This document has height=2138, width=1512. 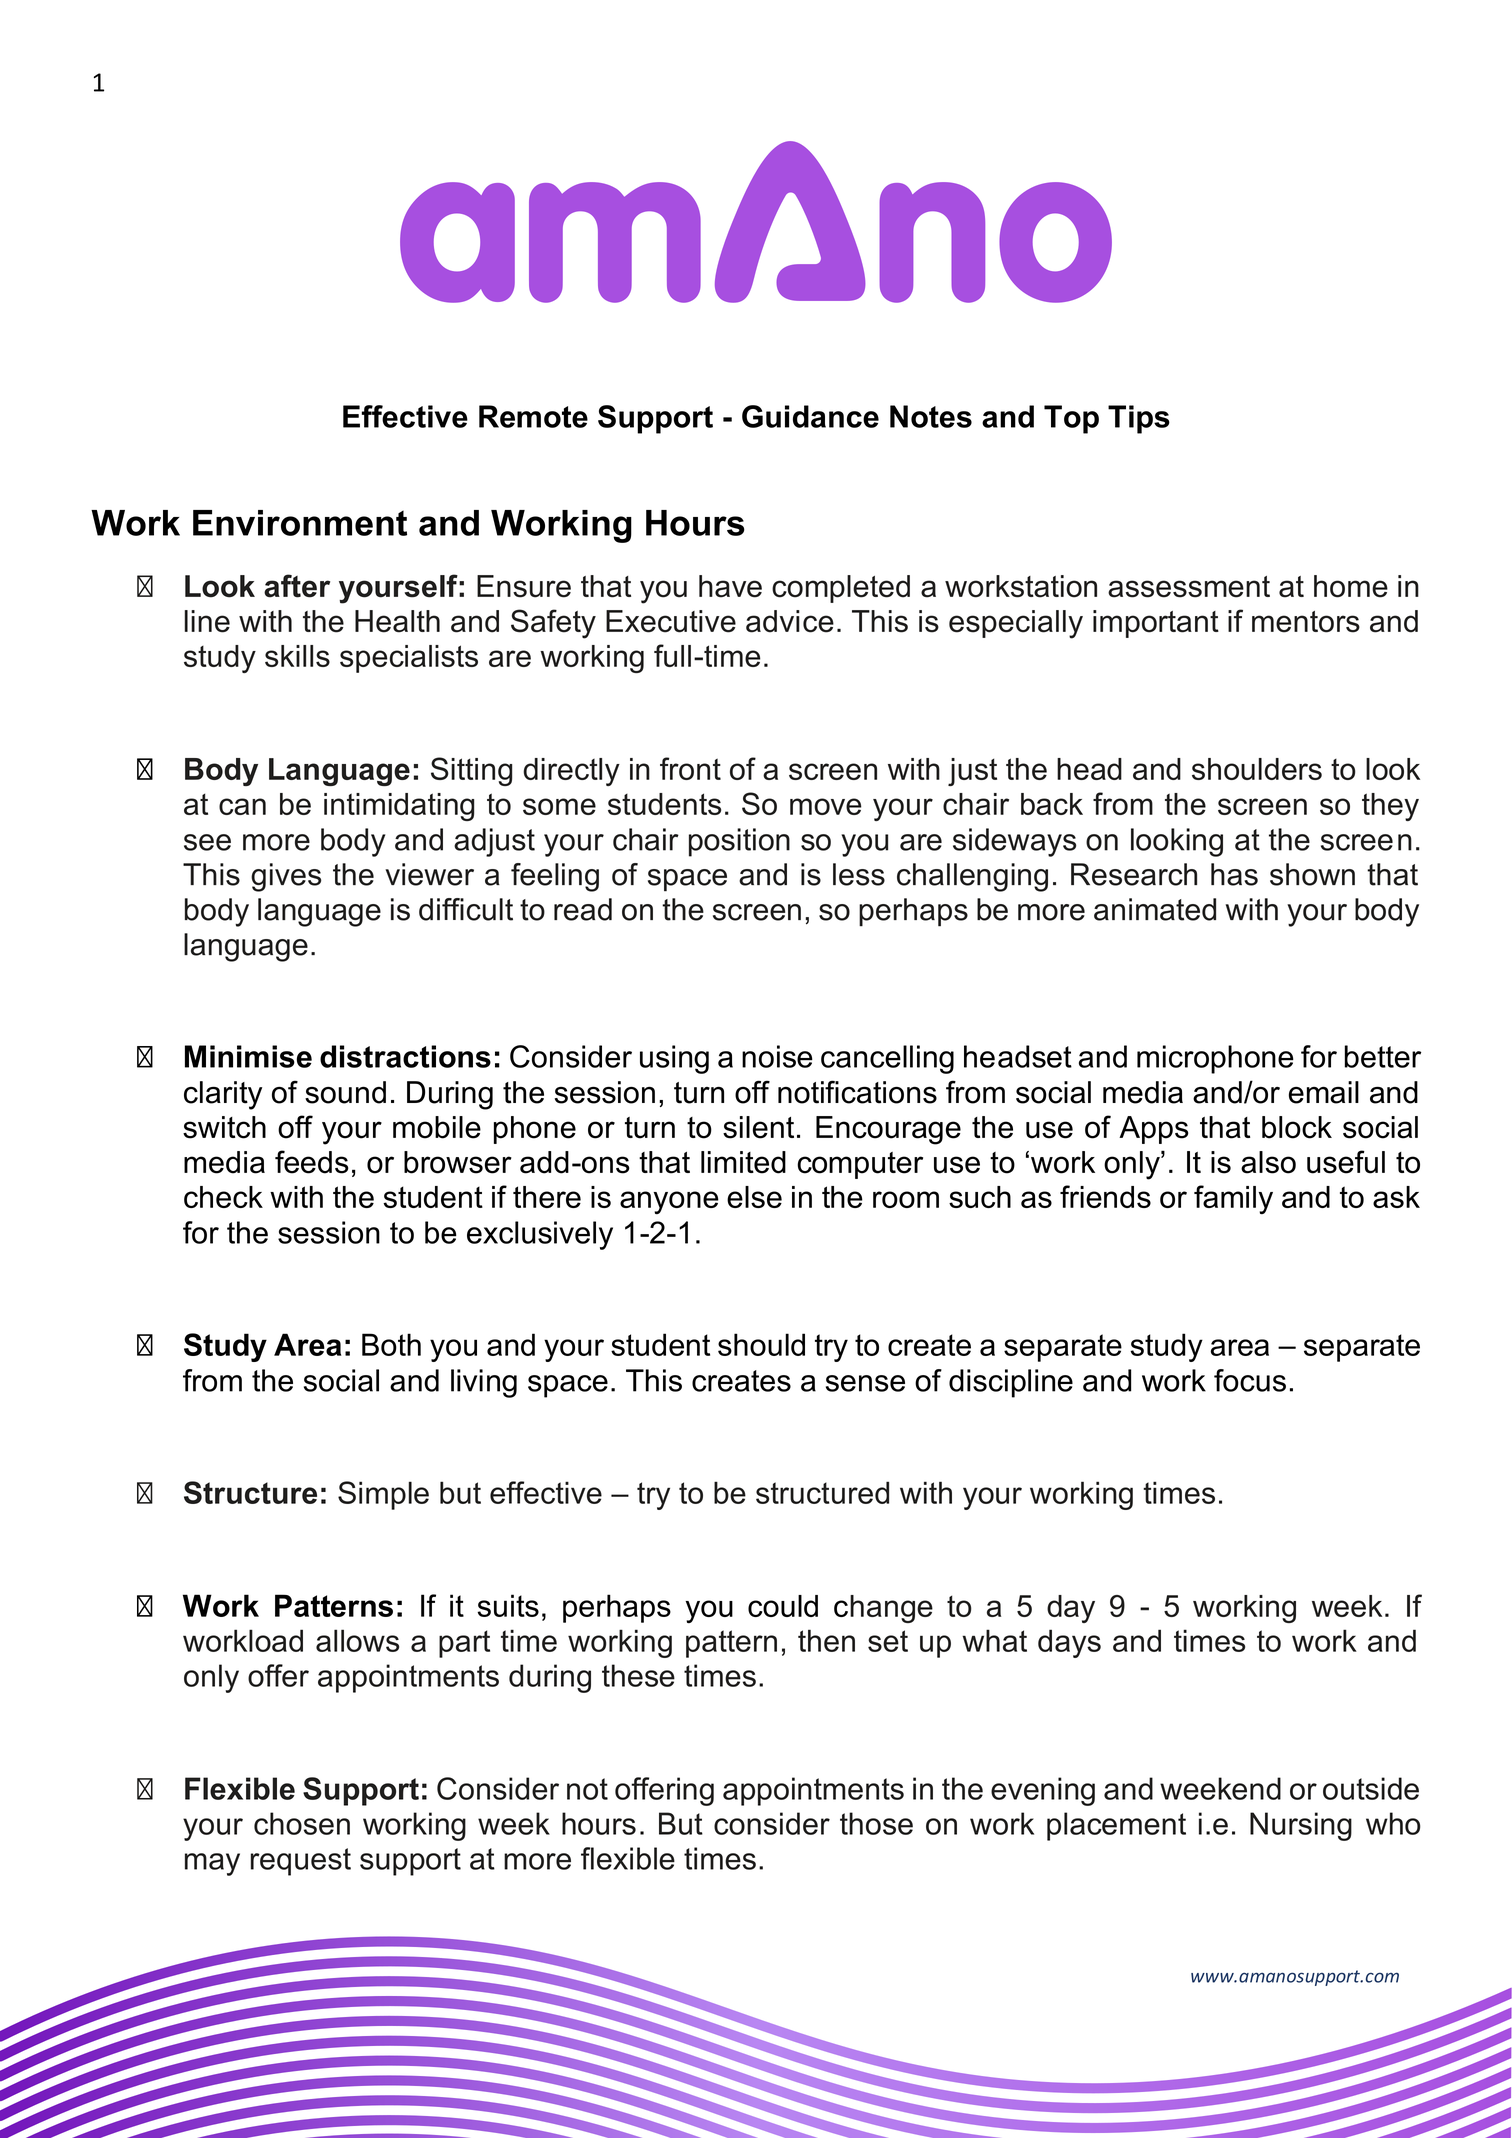 I want to click on Guidance, so click(x=810, y=416).
